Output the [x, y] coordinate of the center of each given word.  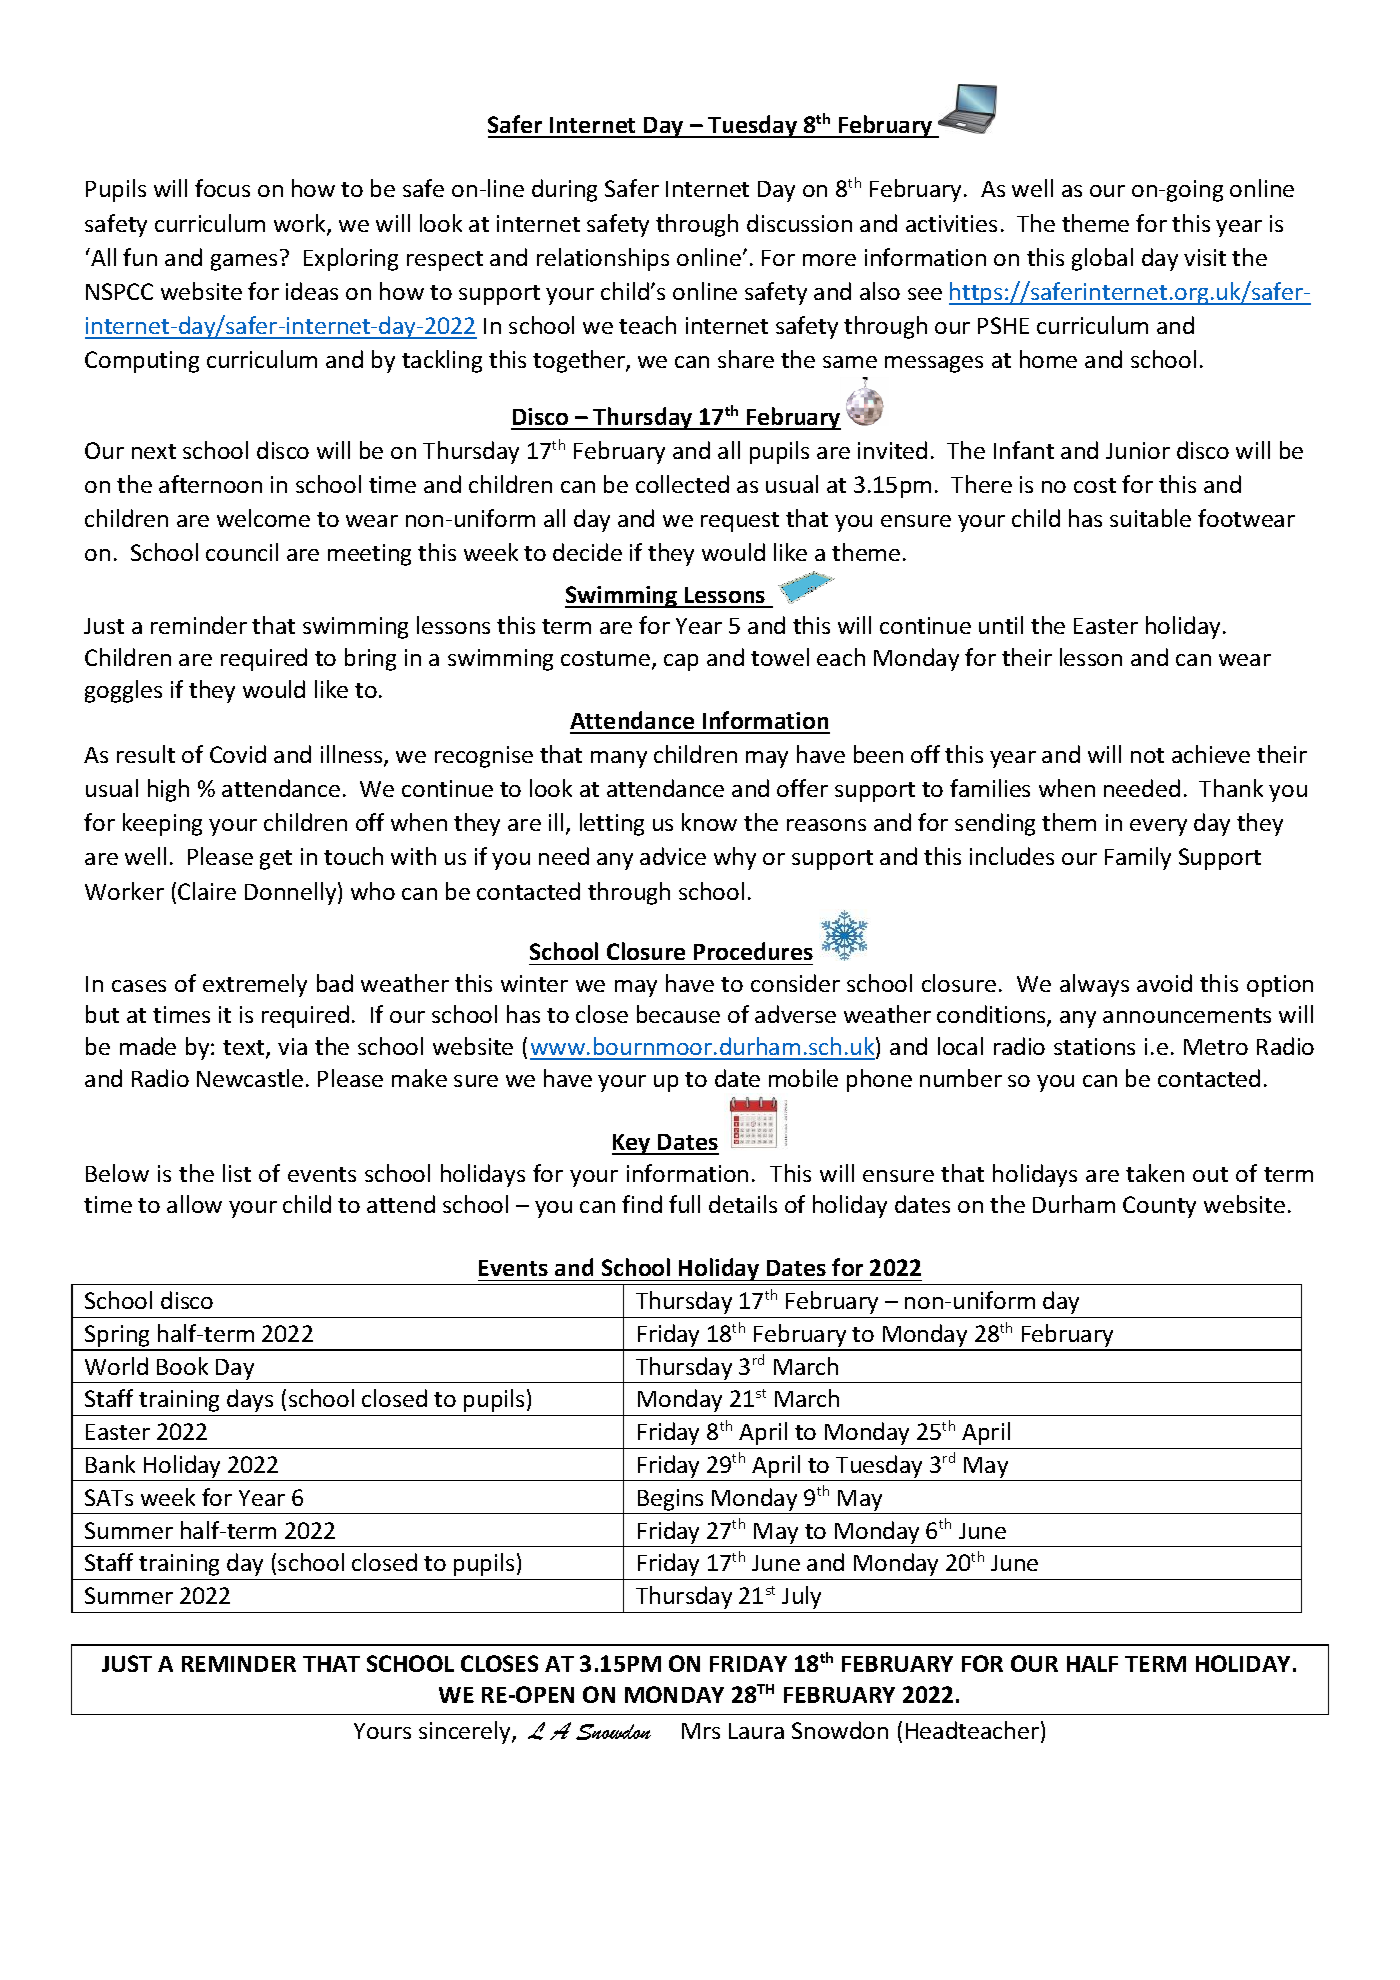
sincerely [466, 1732]
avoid [1164, 983]
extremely [255, 985]
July [801, 1597]
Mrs [701, 1731]
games [244, 262]
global [1102, 259]
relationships [603, 259]
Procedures [753, 951]
